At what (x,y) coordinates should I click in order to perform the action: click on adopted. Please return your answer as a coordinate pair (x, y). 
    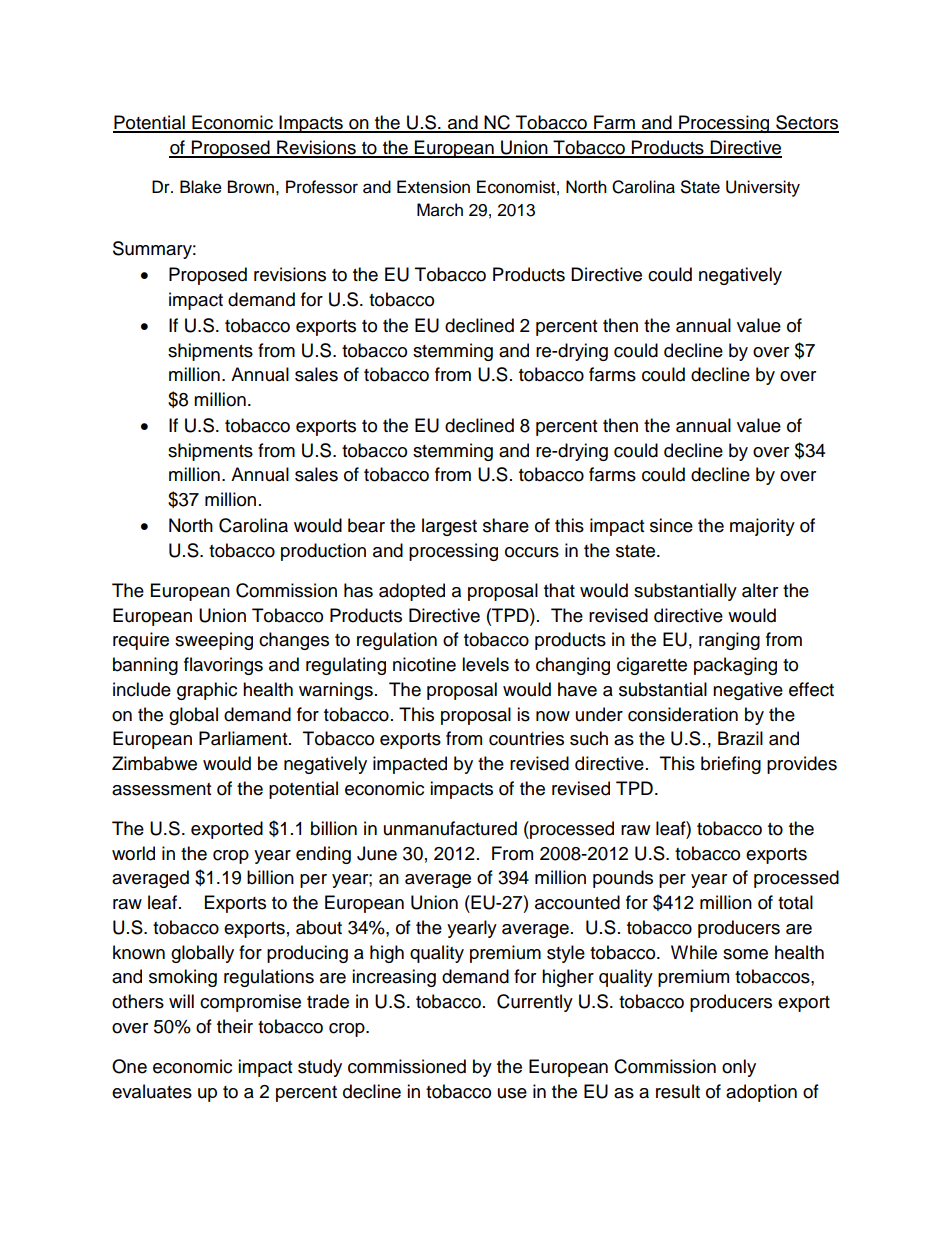
    Looking at the image, I should click on (412, 592).
